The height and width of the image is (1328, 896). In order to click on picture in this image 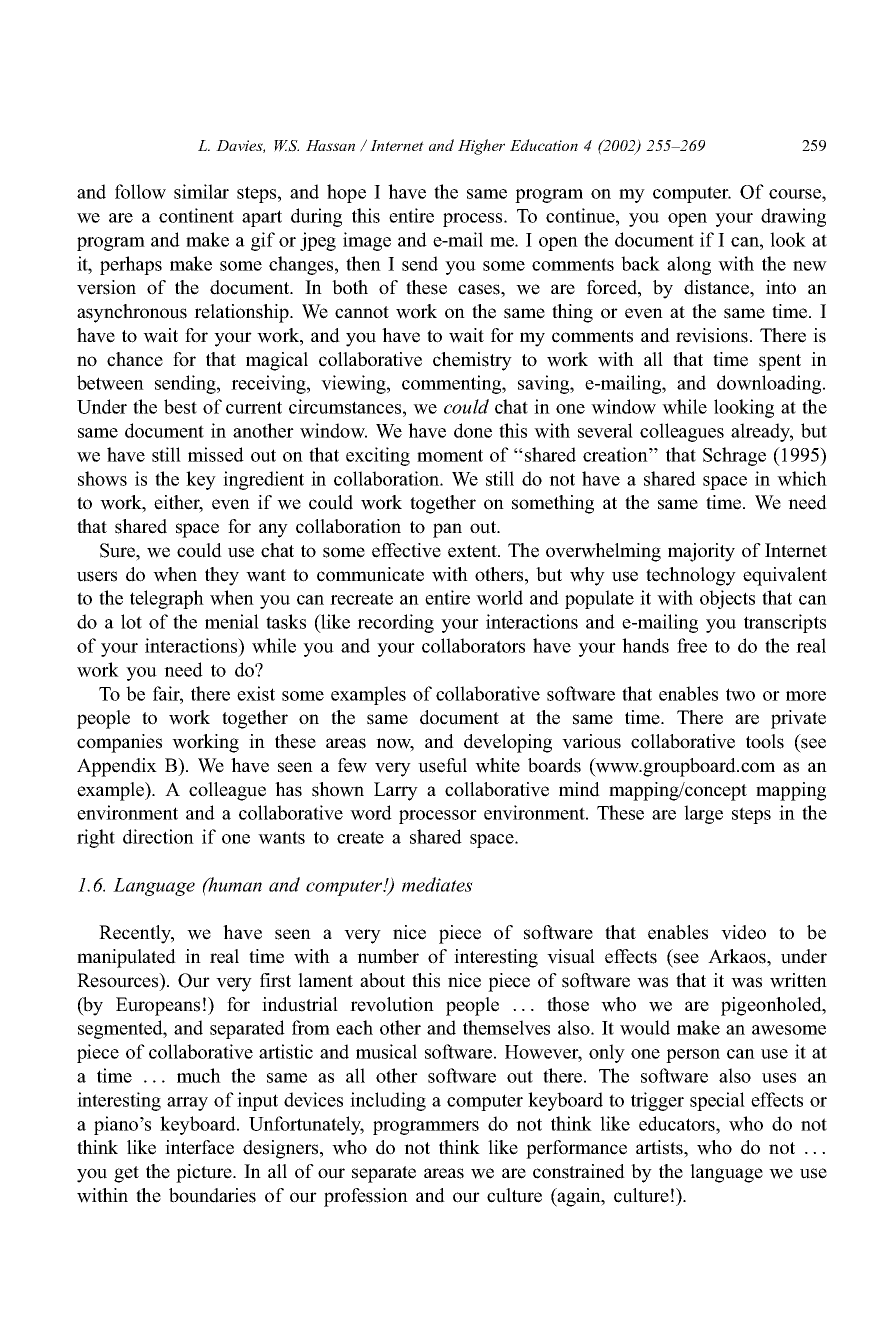, I will do `click(205, 1173)`.
